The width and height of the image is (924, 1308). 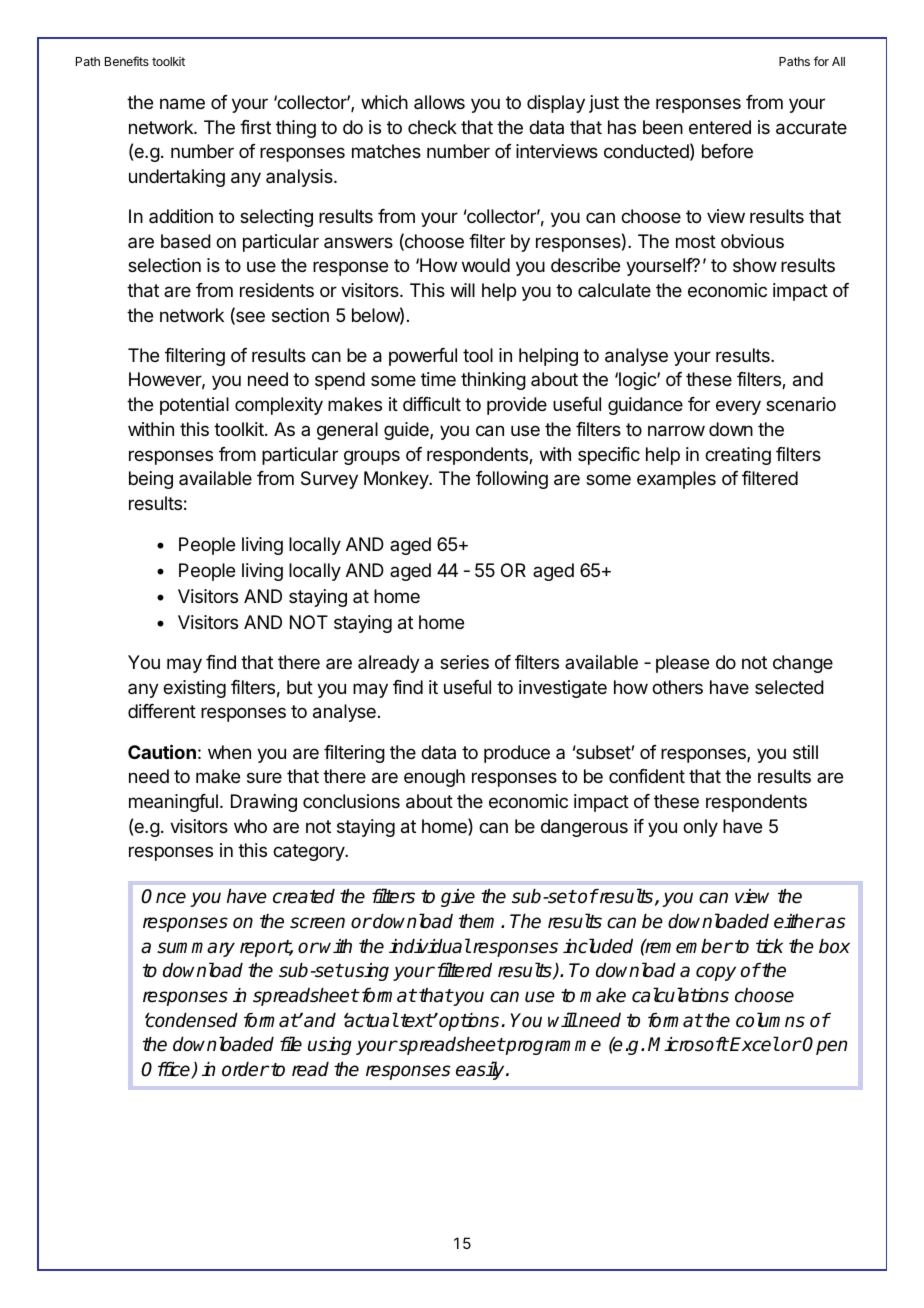 I want to click on every, so click(x=738, y=407).
